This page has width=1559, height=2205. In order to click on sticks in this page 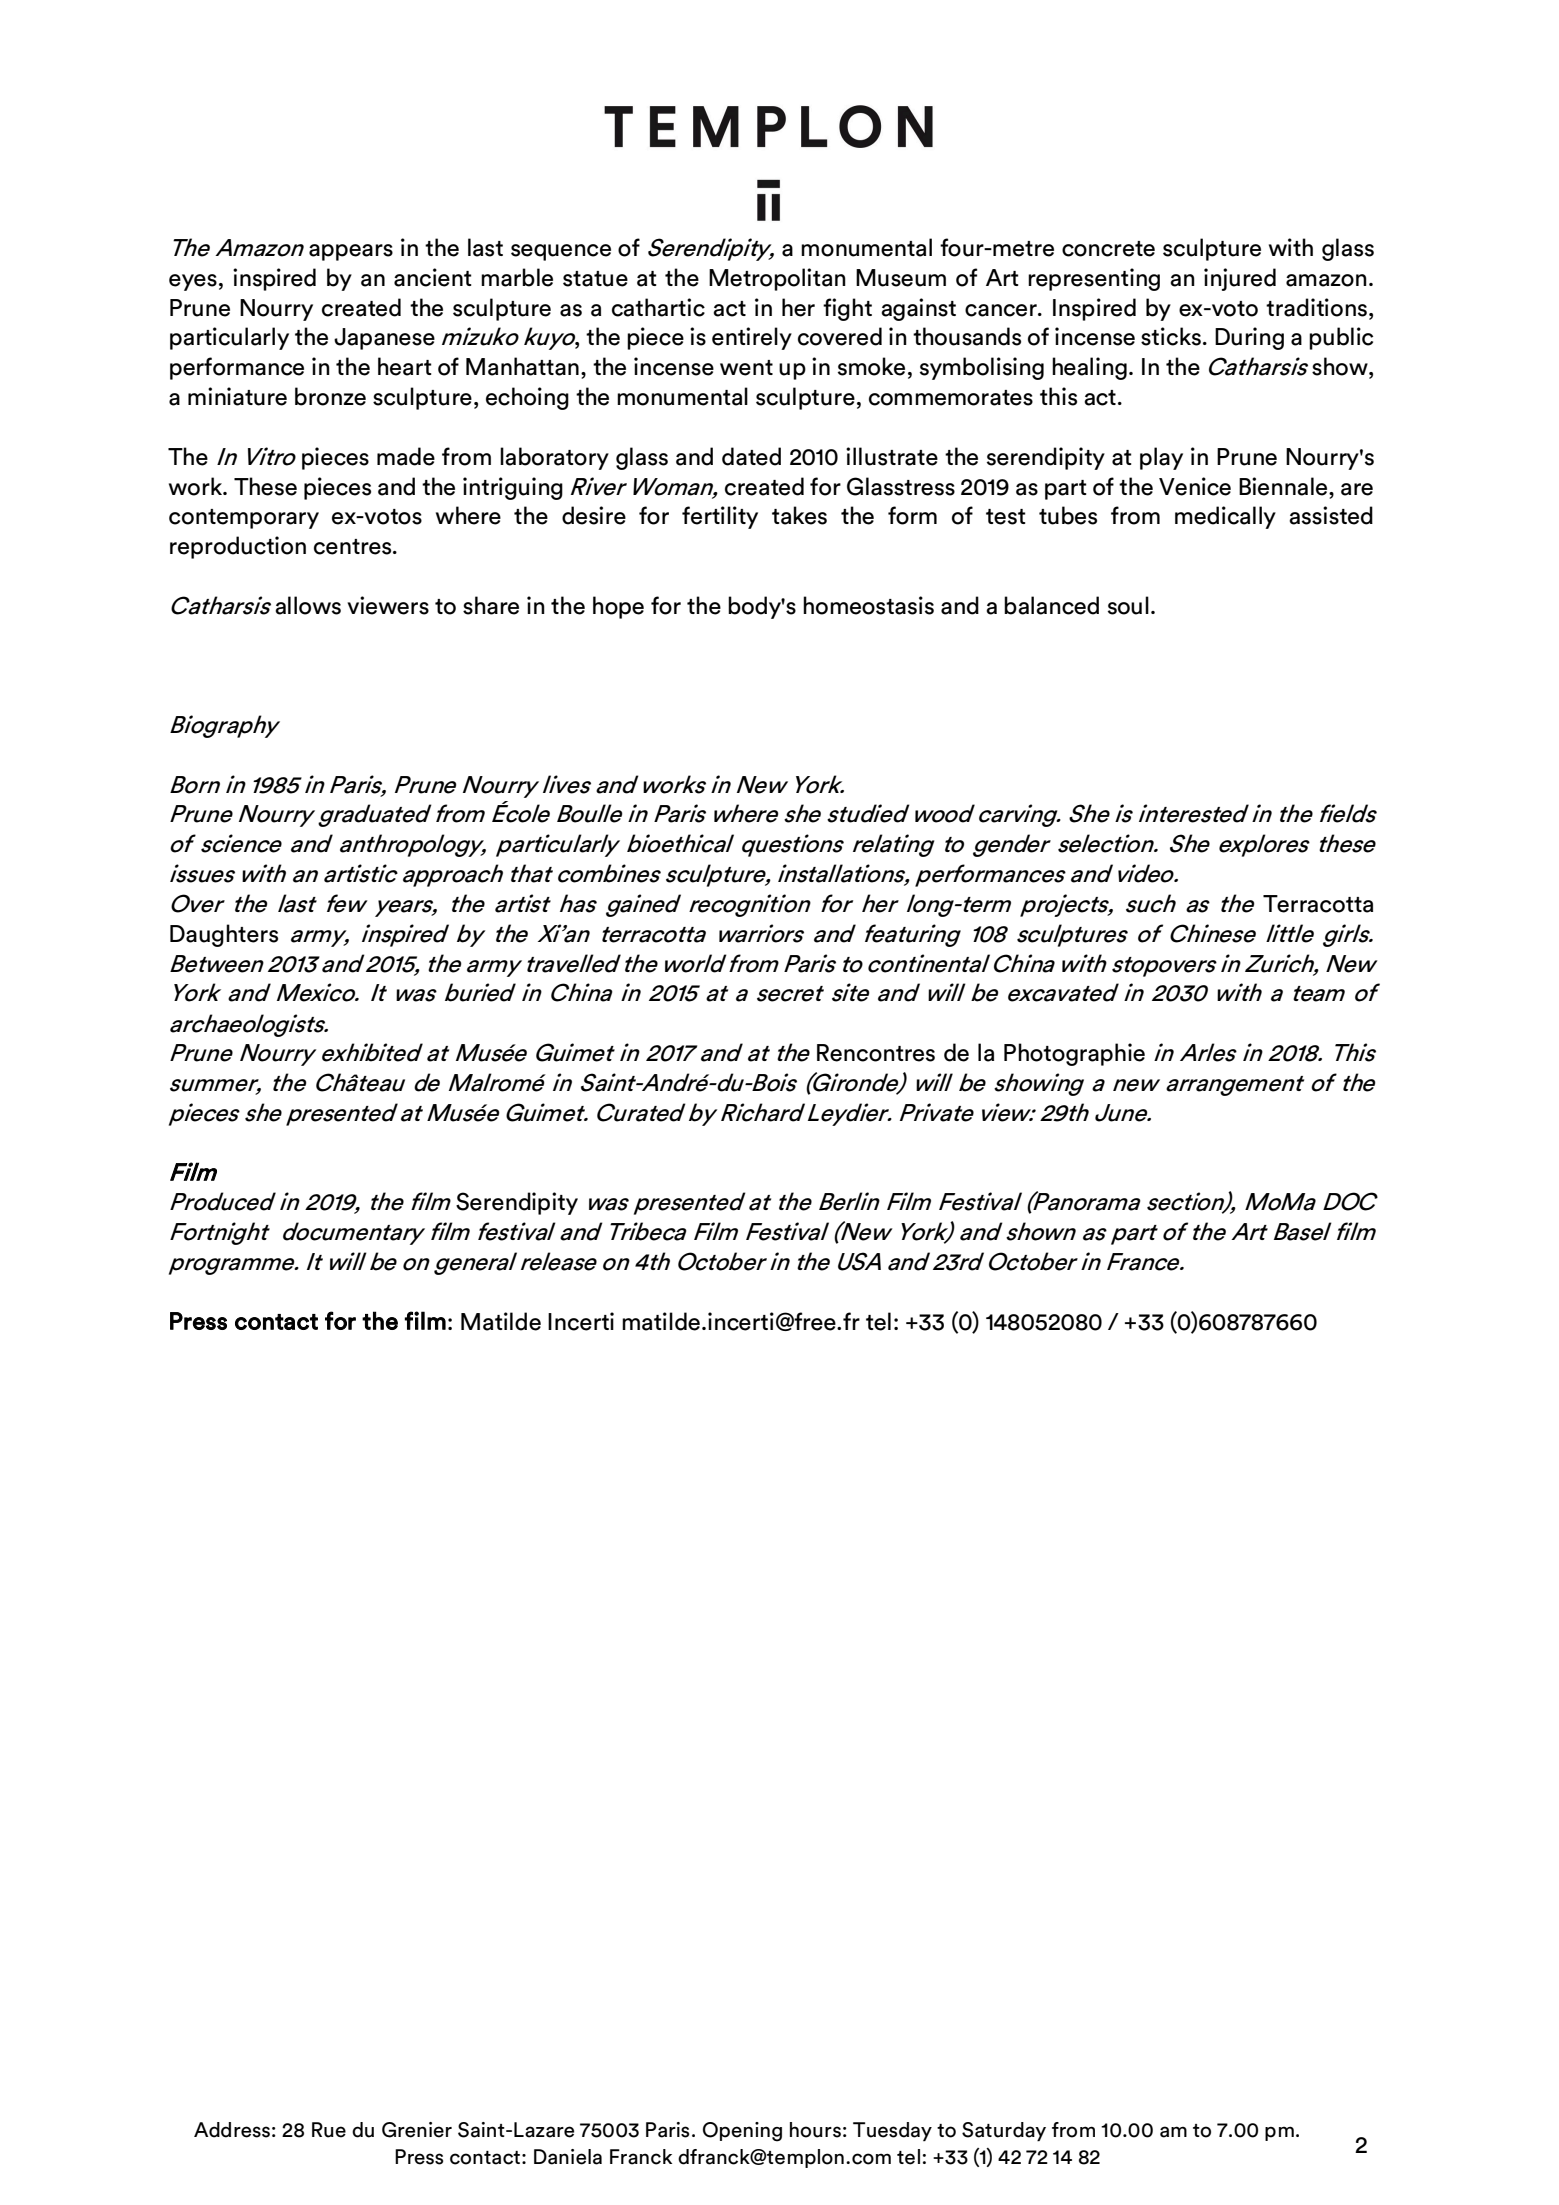, I will do `click(1171, 336)`.
